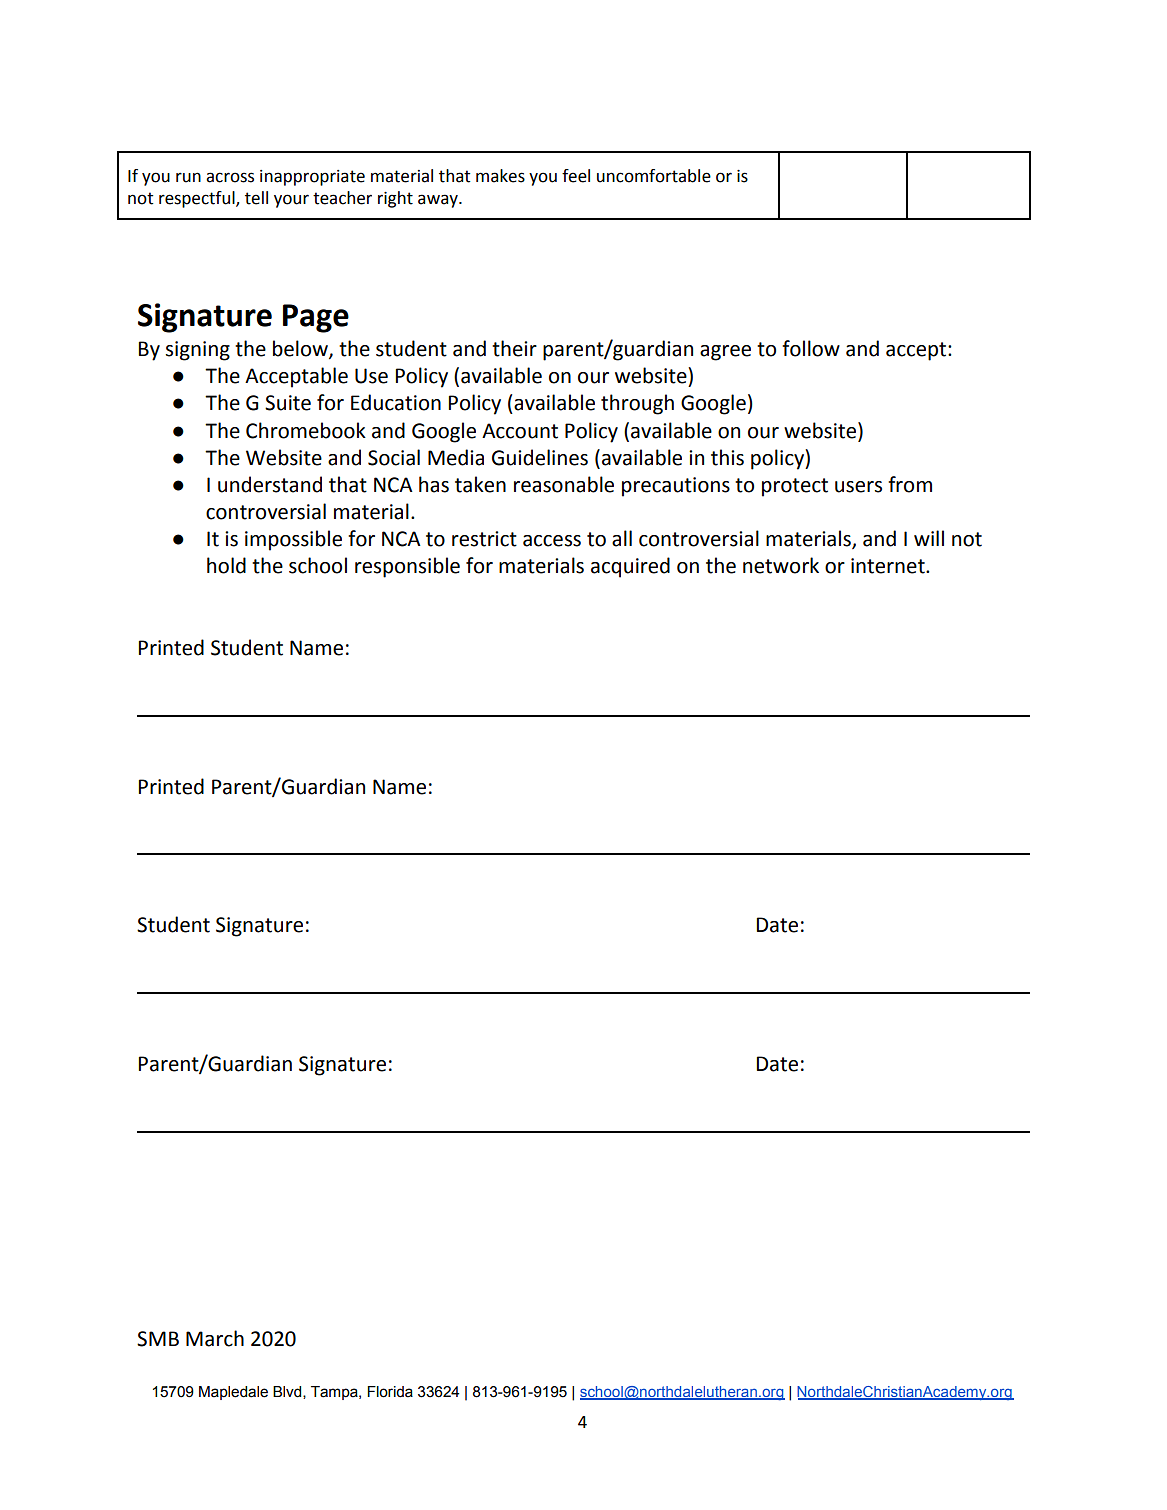  Describe the element at coordinates (630, 567) in the screenshot. I see `acquired` at that location.
